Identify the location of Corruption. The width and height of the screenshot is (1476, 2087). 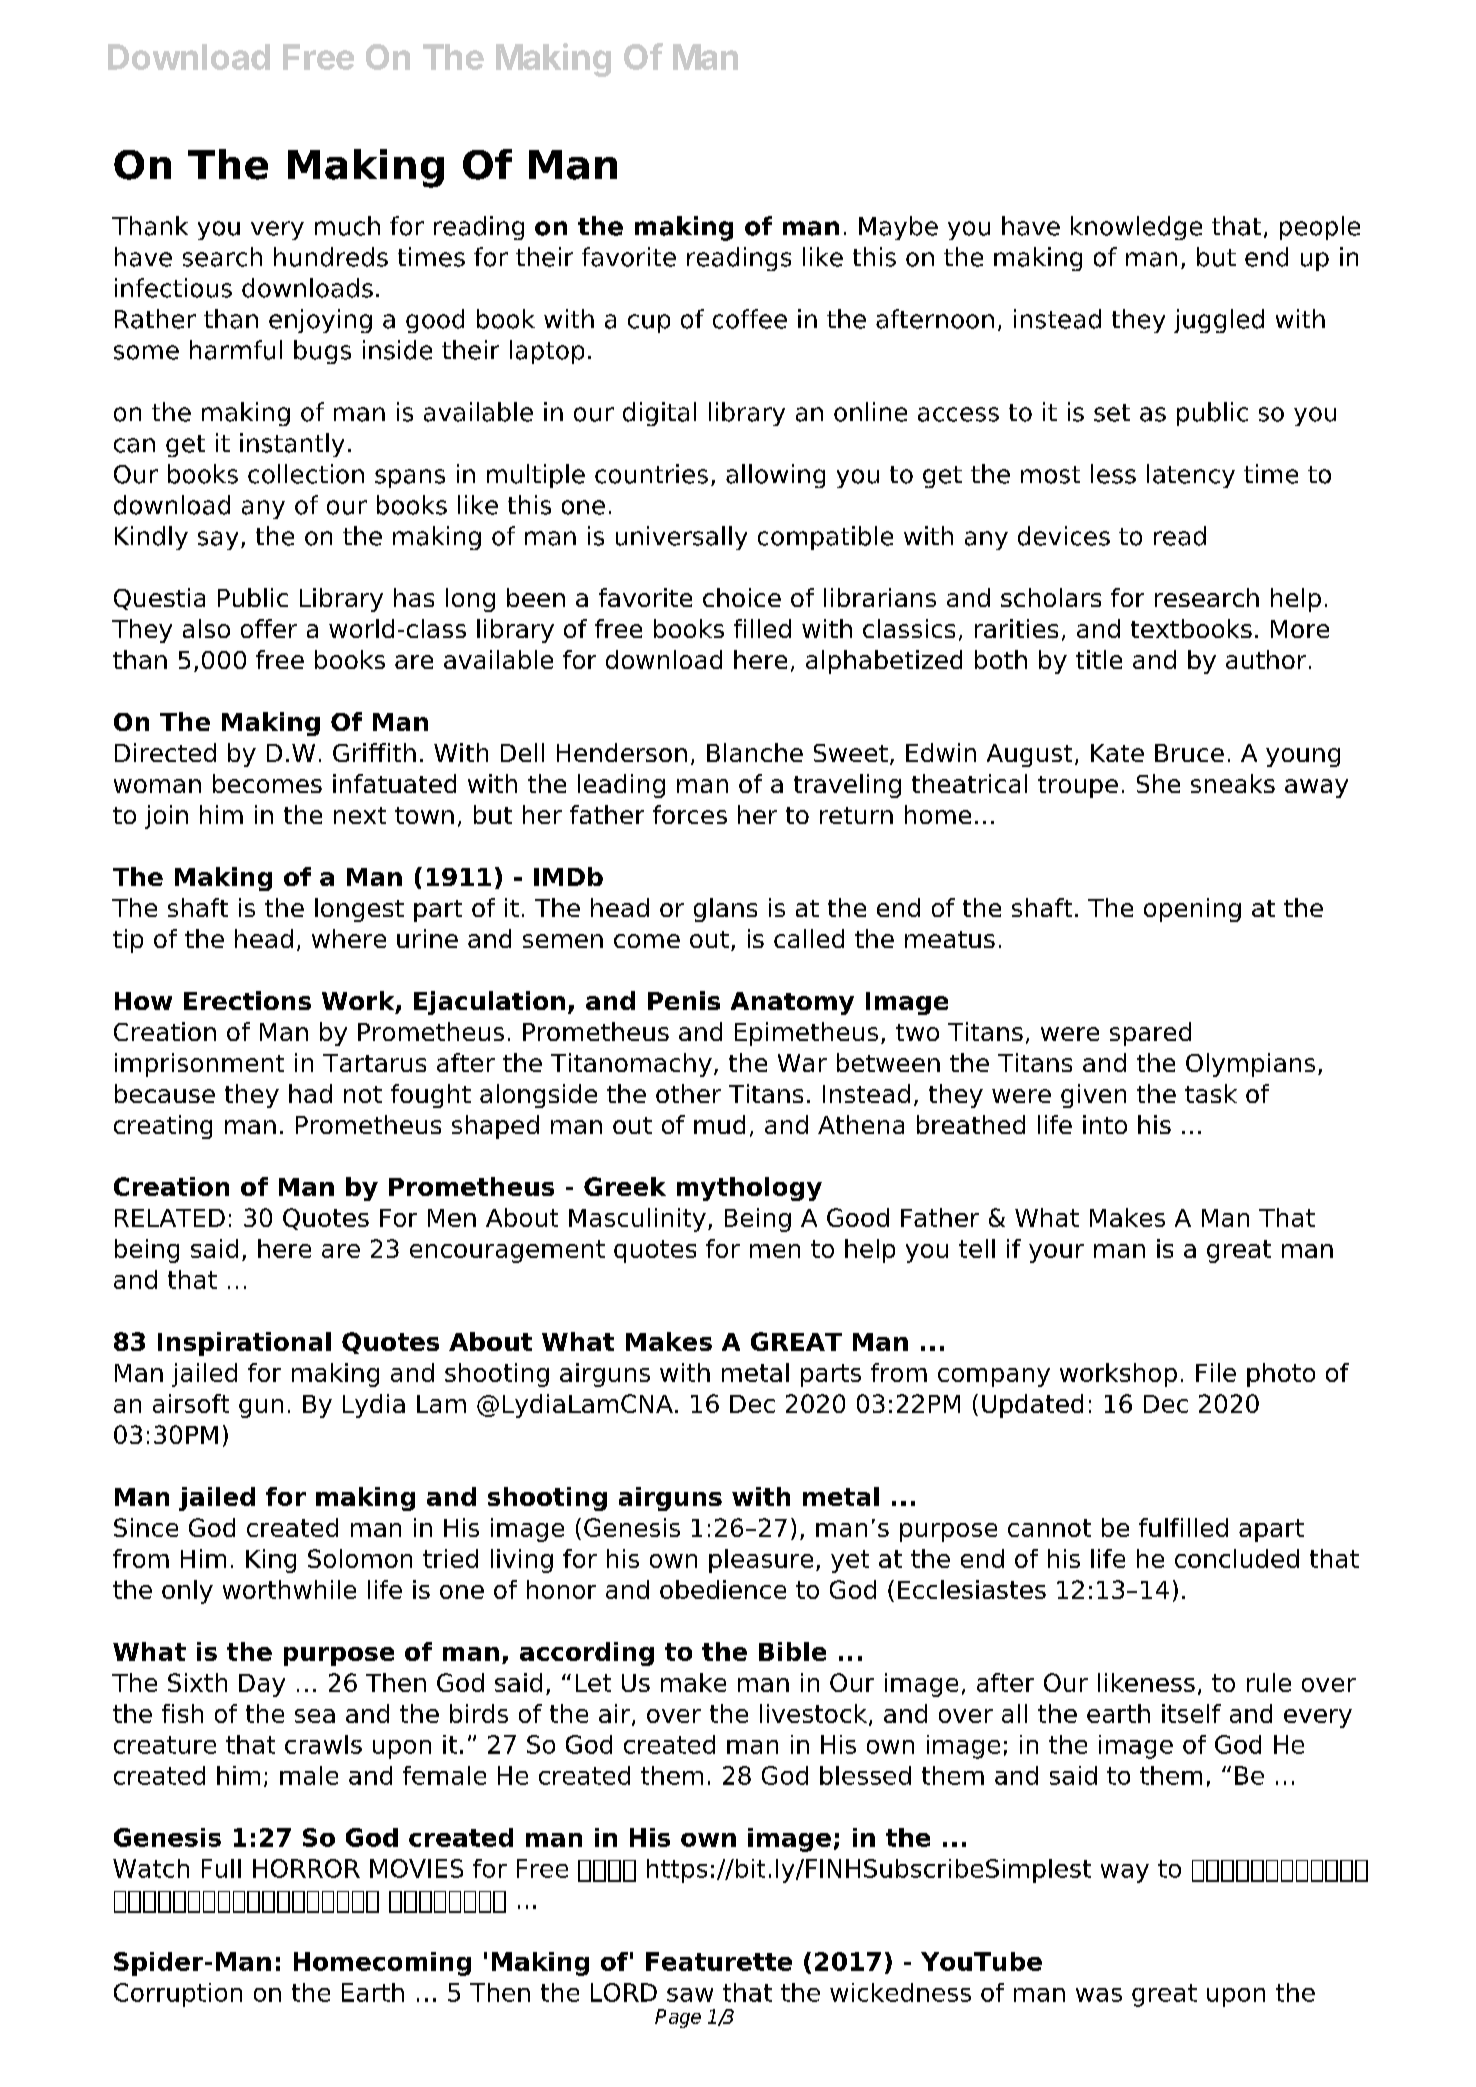
(178, 1995).
